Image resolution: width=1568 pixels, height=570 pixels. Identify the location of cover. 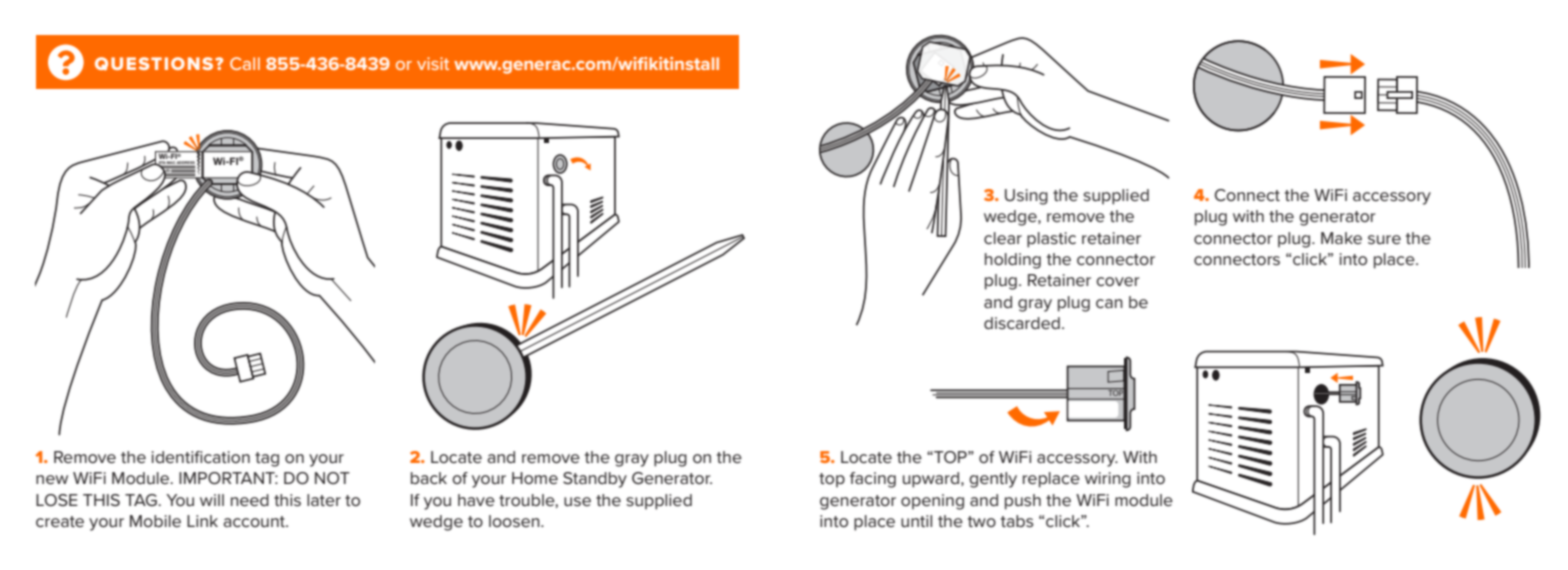
(1118, 281).
